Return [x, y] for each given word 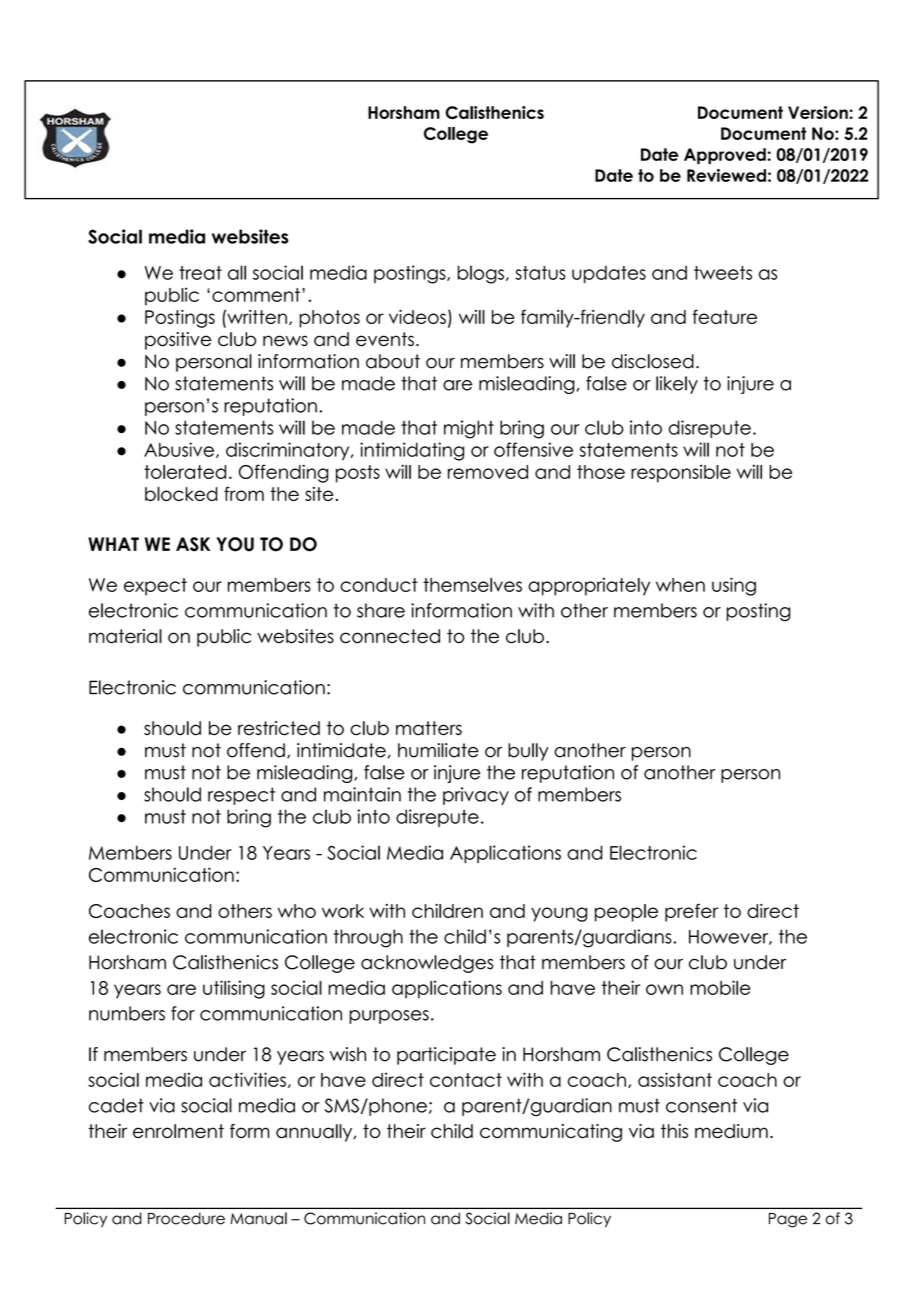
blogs [481, 274]
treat [200, 273]
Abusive [179, 449]
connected [390, 636]
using [734, 586]
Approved [725, 156]
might [469, 429]
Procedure [186, 1218]
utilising [234, 989]
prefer [691, 912]
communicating [551, 1133]
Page [788, 1220]
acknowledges [427, 964]
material [125, 636]
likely [677, 385]
